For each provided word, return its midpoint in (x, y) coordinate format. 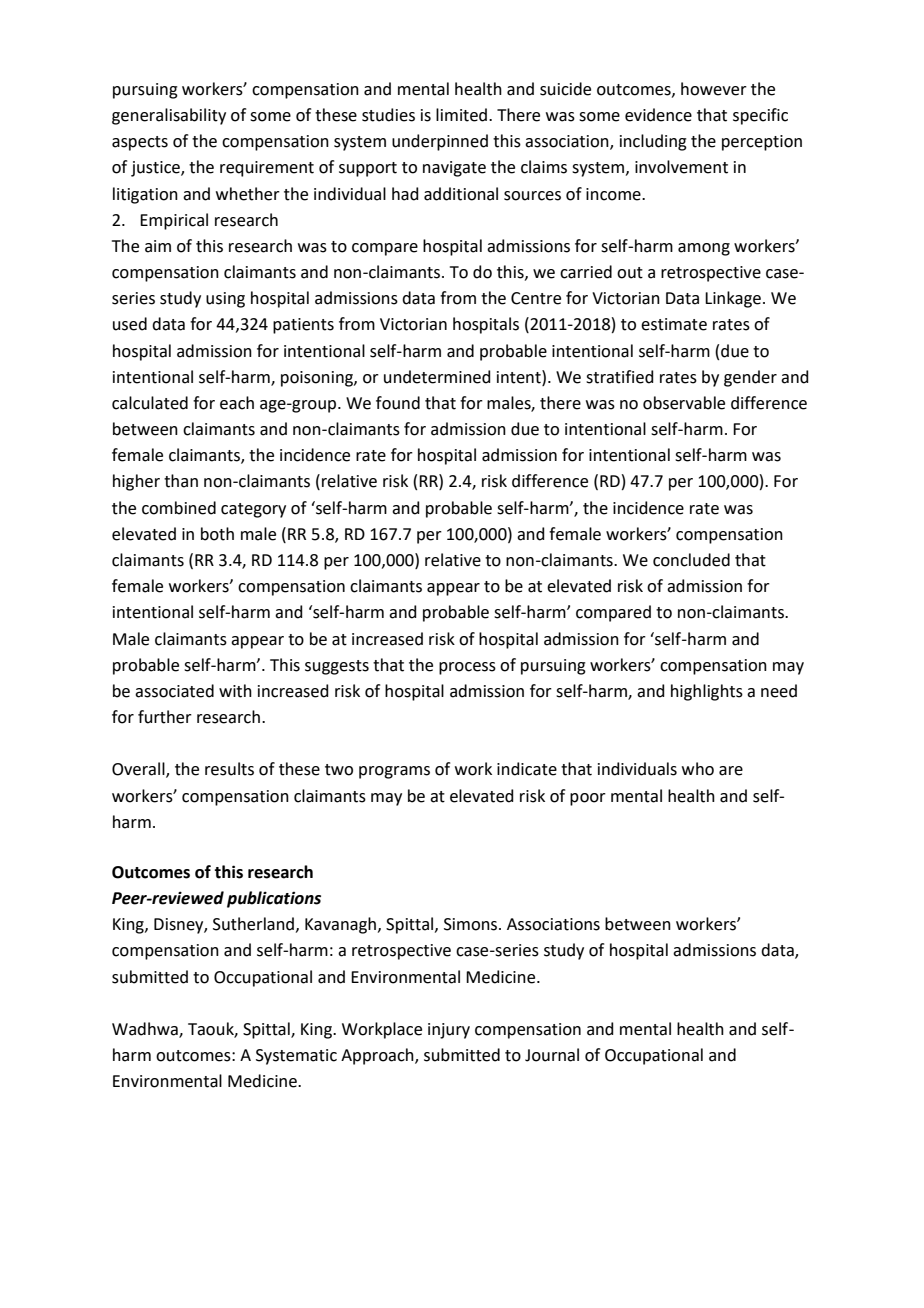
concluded (691, 560)
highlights (707, 692)
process (467, 668)
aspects (140, 143)
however (714, 89)
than (181, 481)
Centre (536, 298)
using (225, 300)
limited (461, 115)
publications (274, 899)
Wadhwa (146, 1030)
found (398, 403)
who (698, 769)
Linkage (733, 299)
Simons (472, 924)
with (235, 691)
